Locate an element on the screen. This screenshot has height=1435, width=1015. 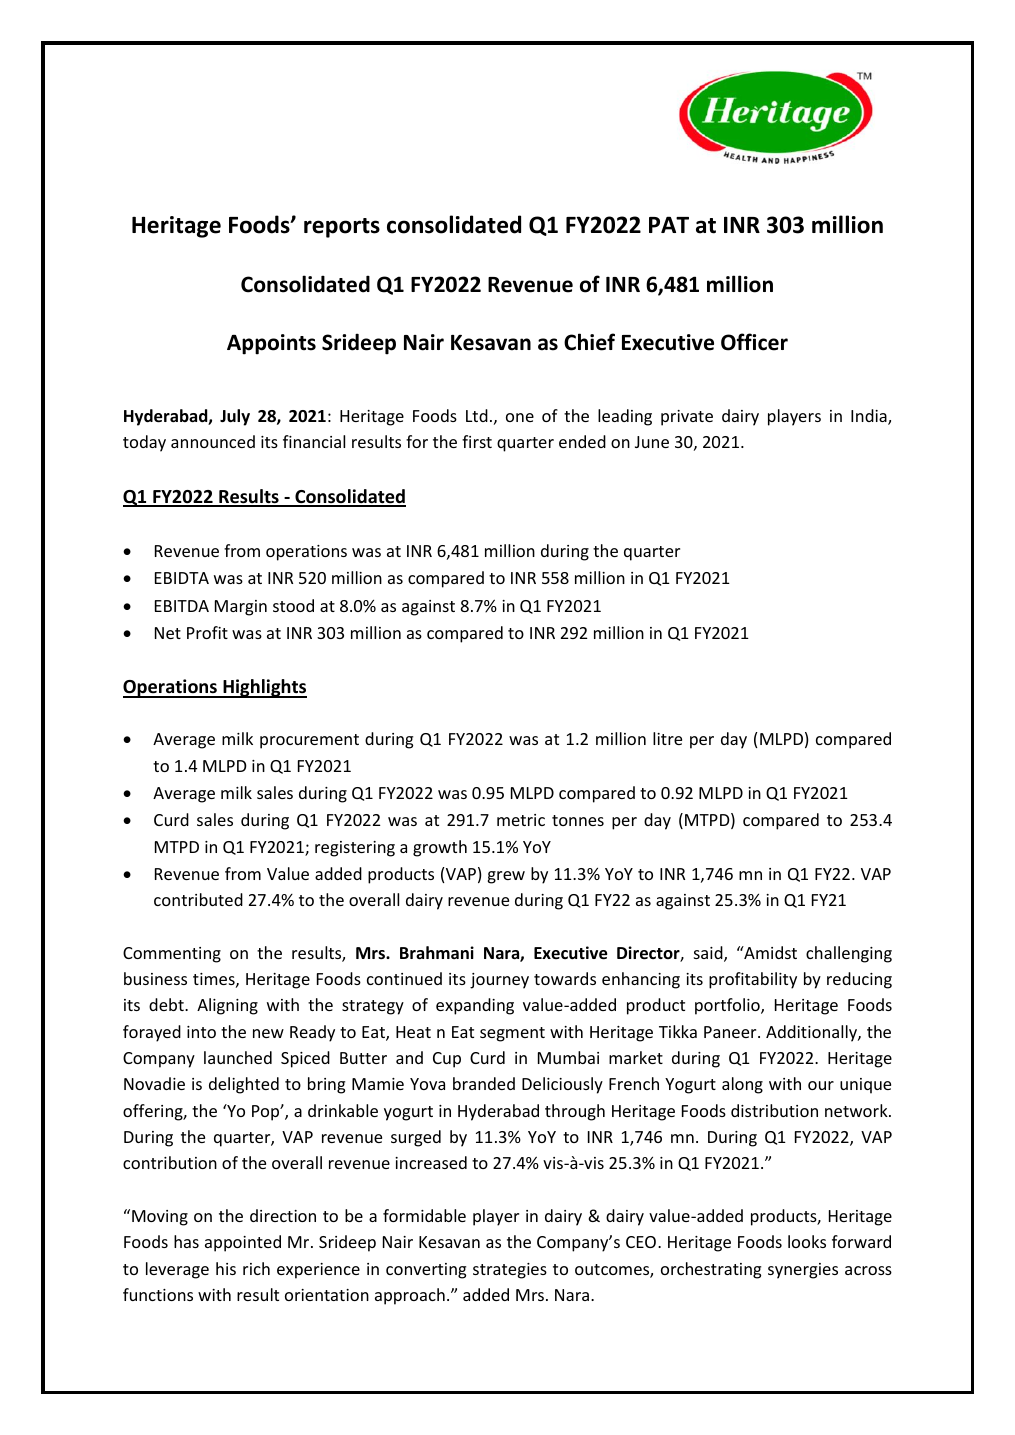
metric is located at coordinates (521, 820).
